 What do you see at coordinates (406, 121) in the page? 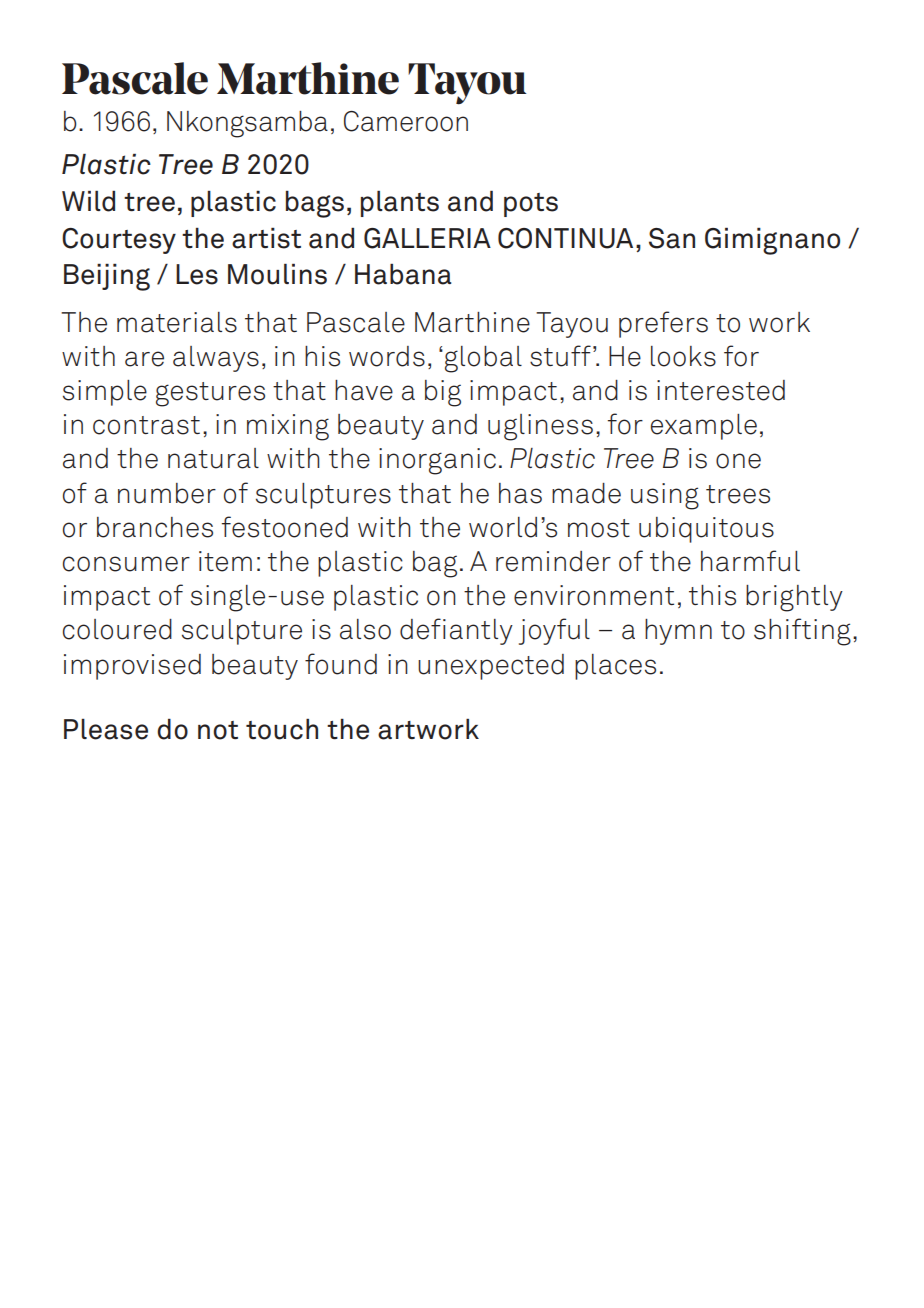
I see `Cameroon` at bounding box center [406, 121].
